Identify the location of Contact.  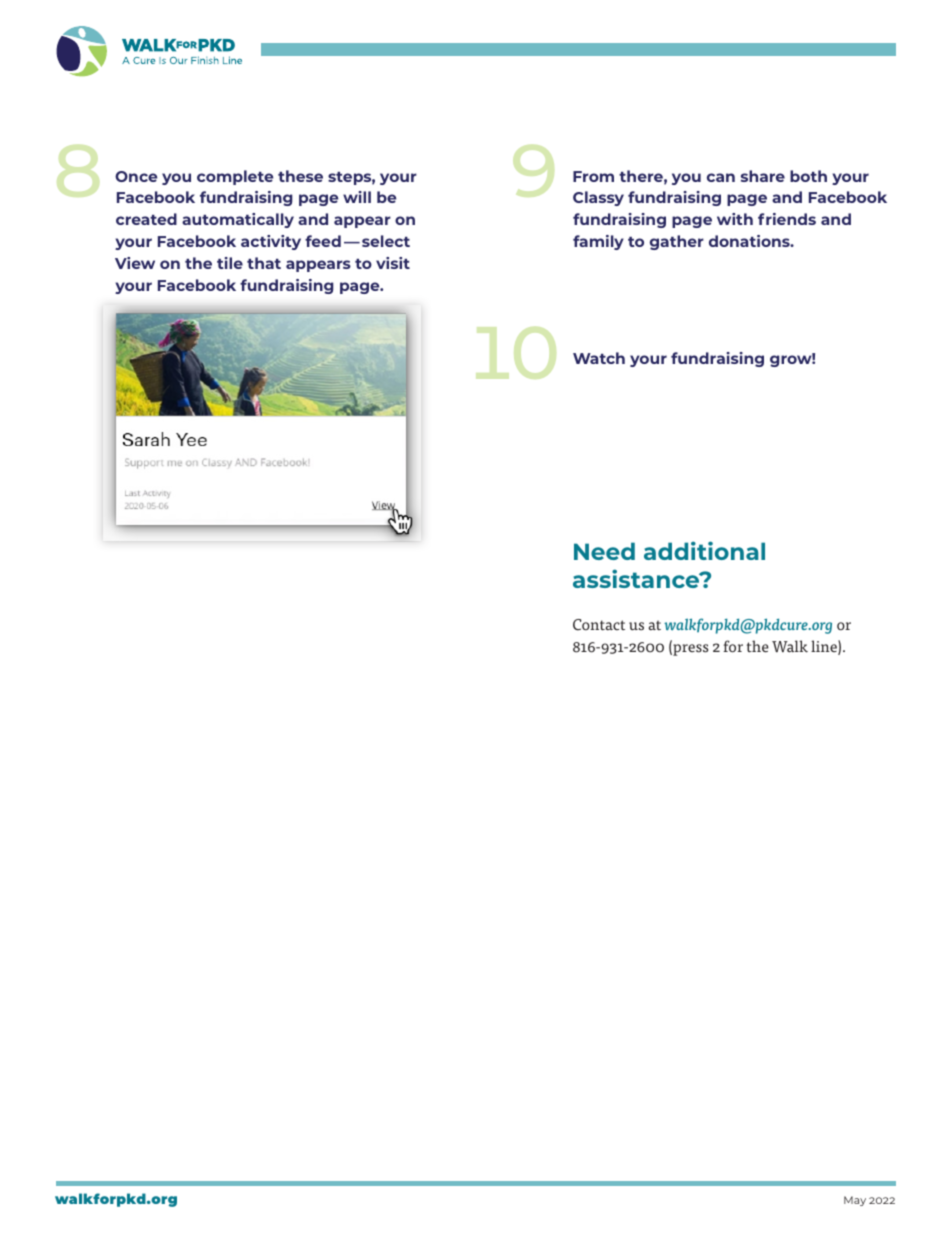
(599, 625).
